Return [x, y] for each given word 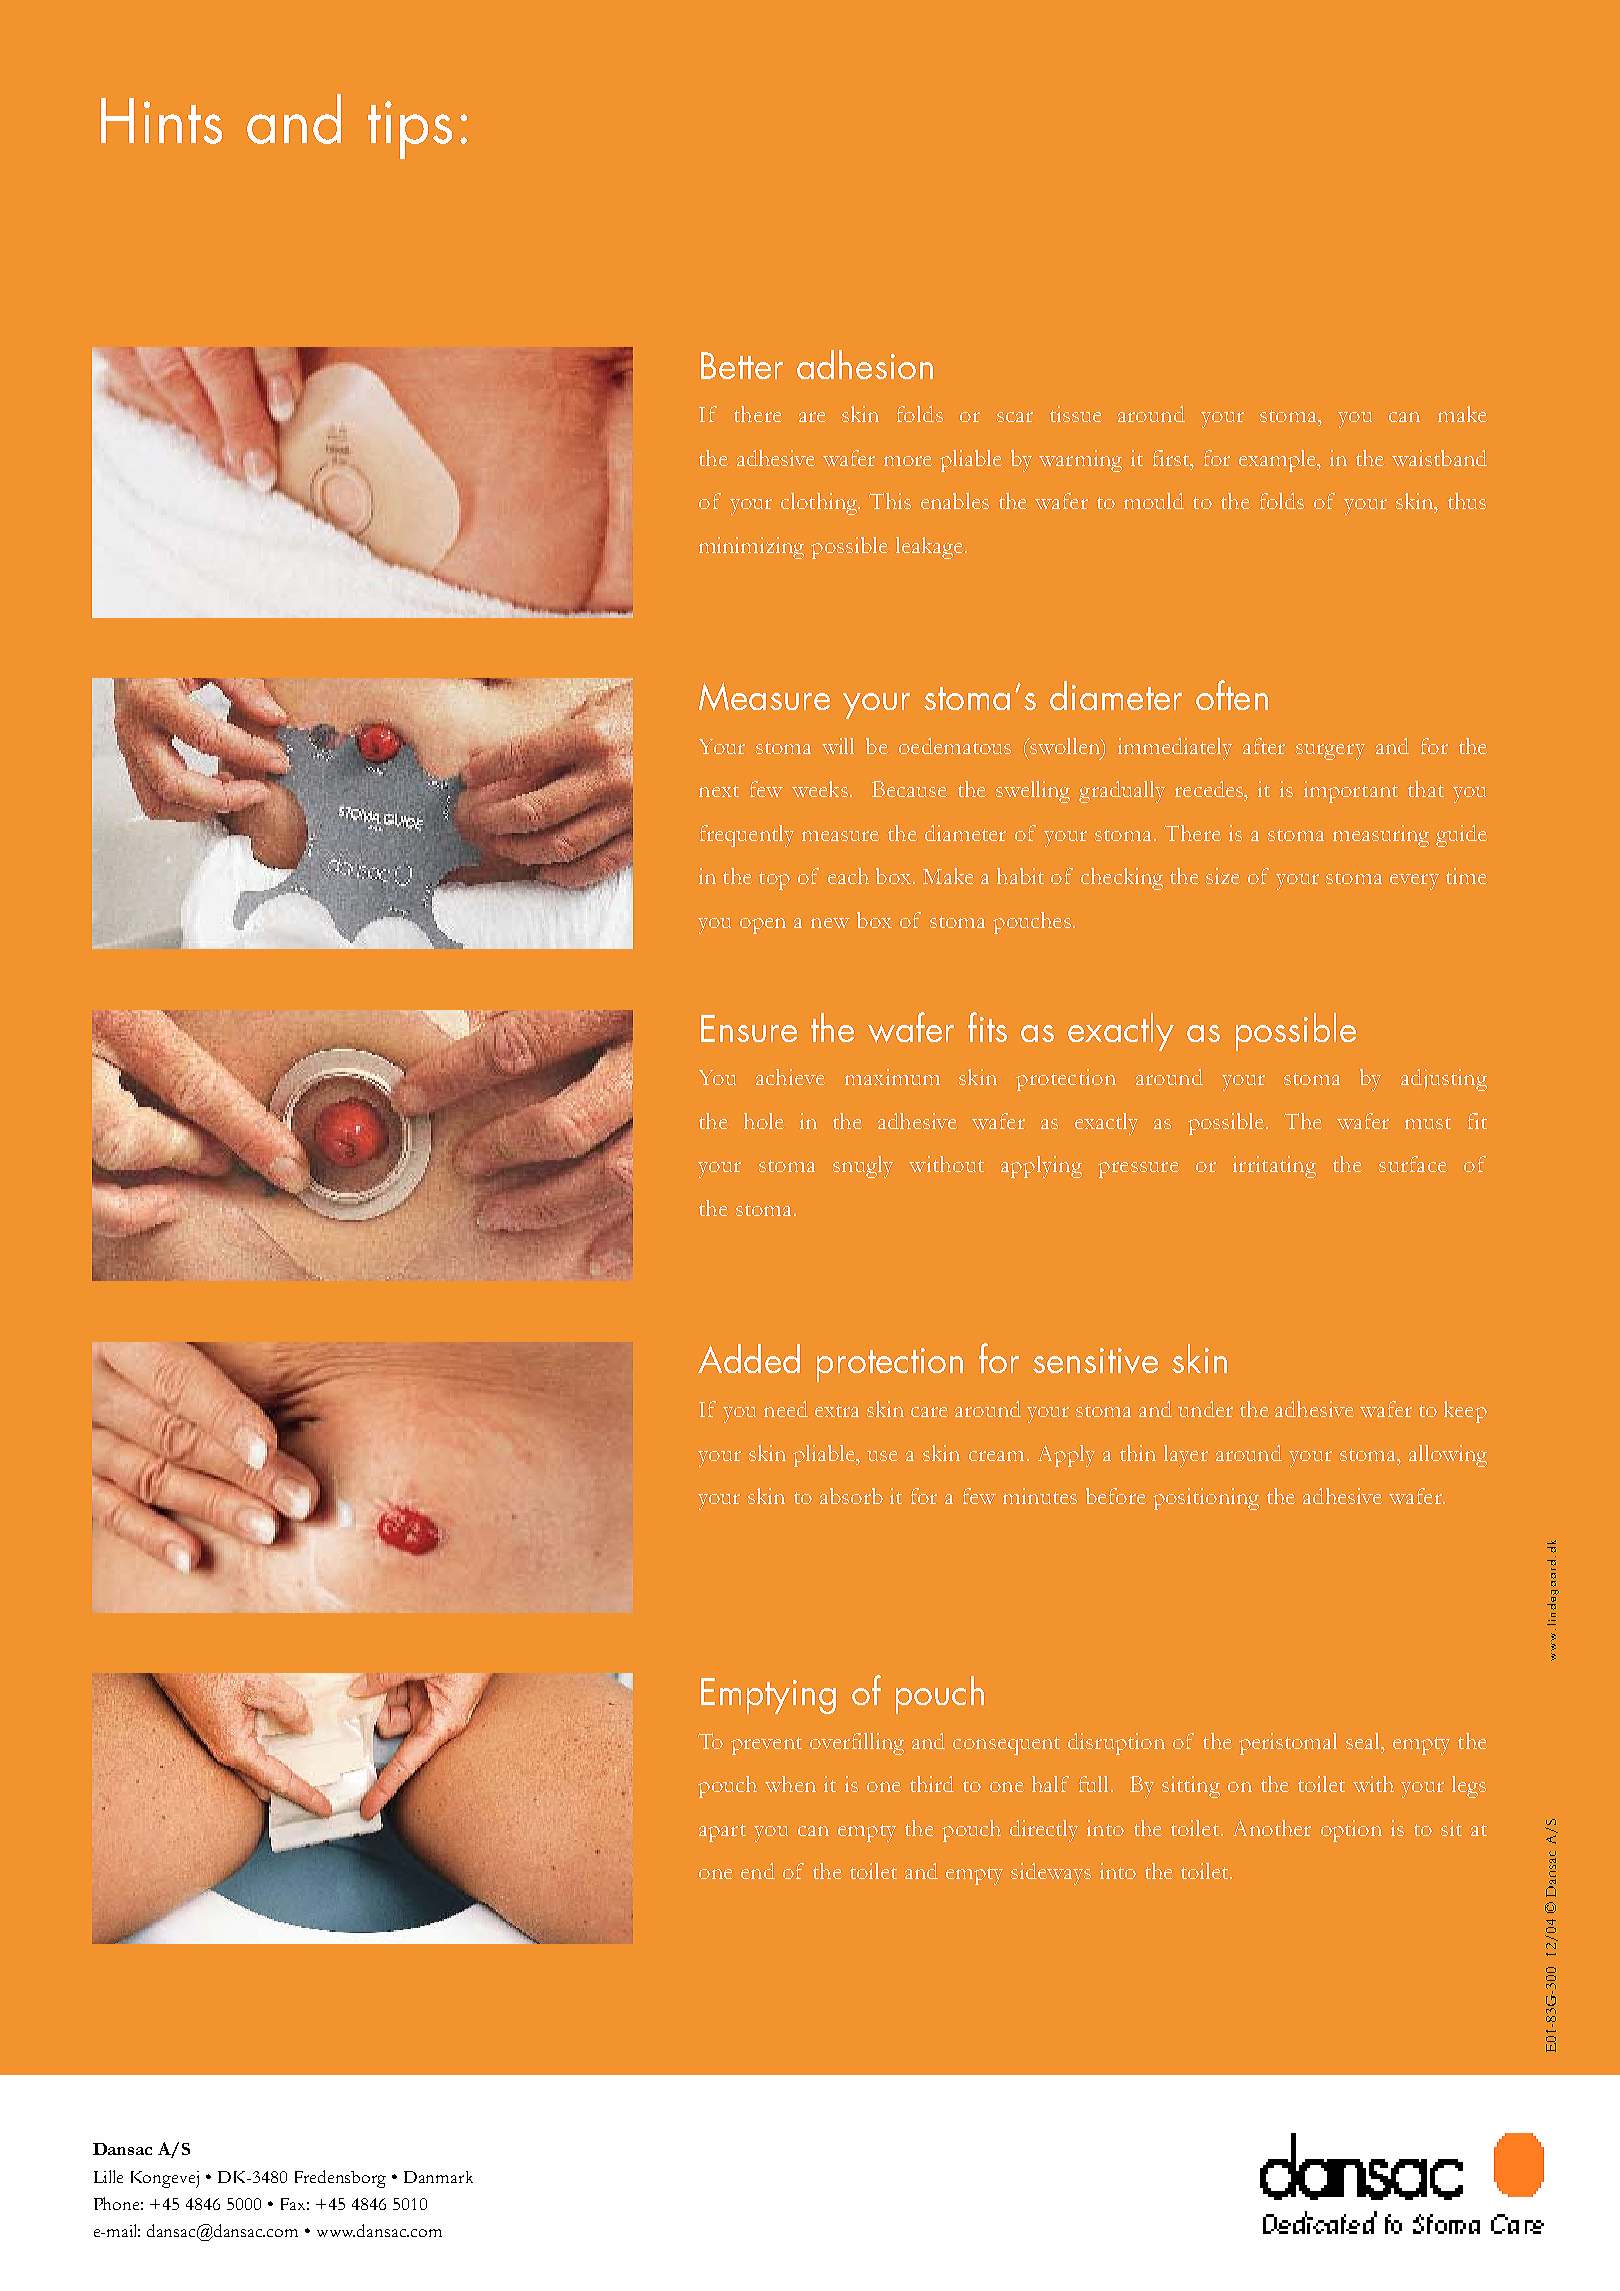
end [758, 1871]
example [1279, 461]
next [719, 791]
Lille [108, 2176]
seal [1364, 1741]
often [1232, 695]
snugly [863, 1167]
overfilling [857, 1744]
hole [764, 1121]
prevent [766, 1746]
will [838, 746]
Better [742, 365]
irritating [1274, 1167]
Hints [161, 121]
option [1351, 1831]
